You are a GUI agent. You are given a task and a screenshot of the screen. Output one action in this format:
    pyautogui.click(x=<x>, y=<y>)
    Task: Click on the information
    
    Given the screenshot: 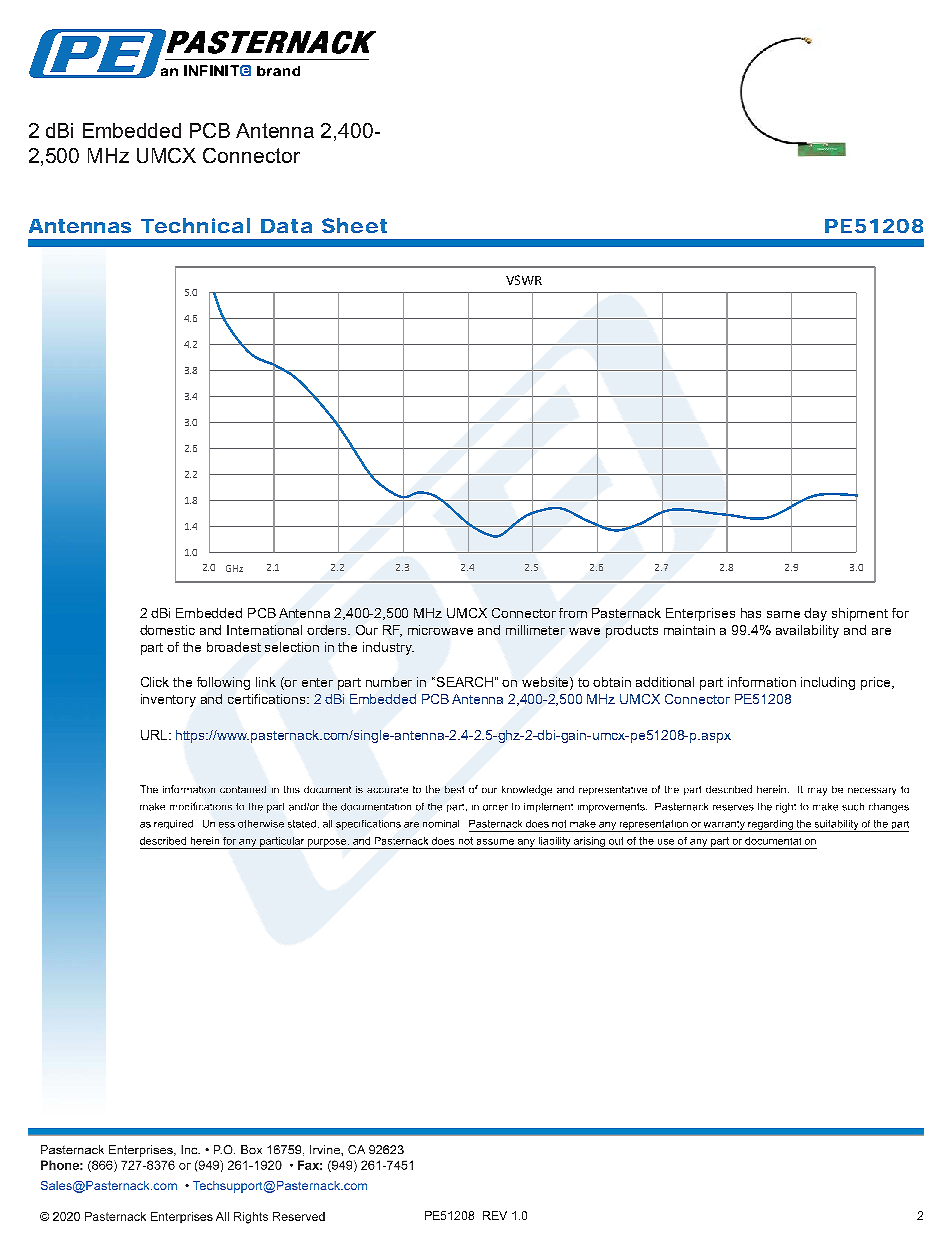 What is the action you would take?
    pyautogui.click(x=762, y=682)
